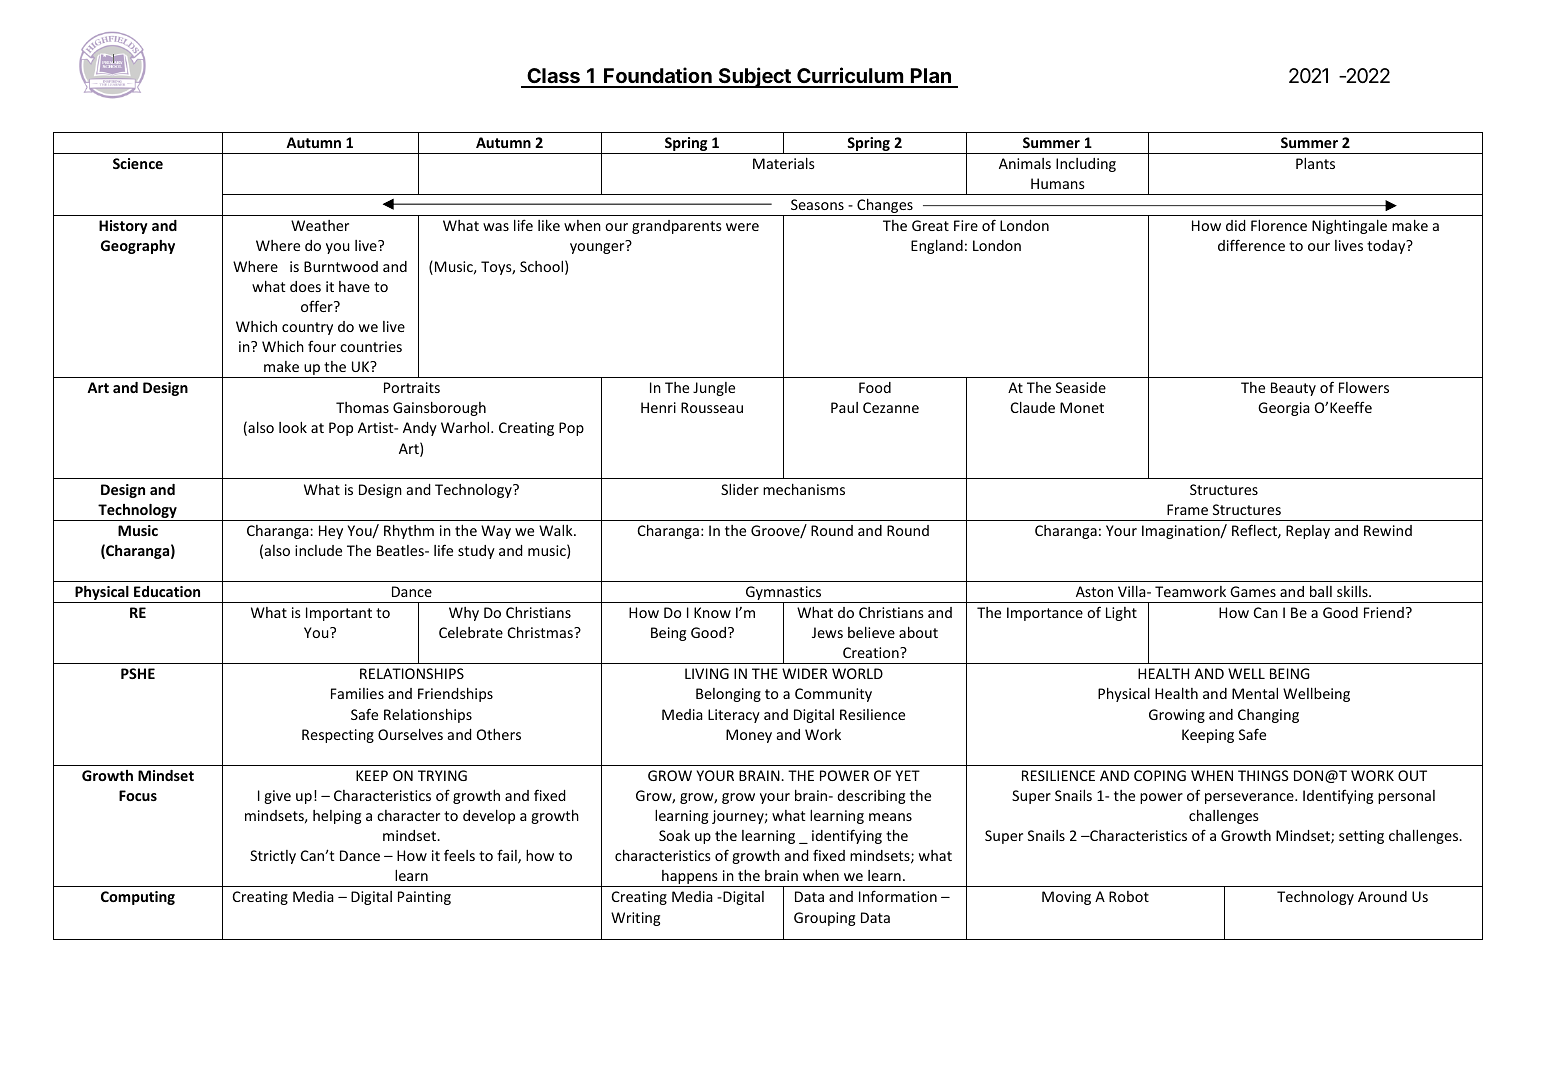 The height and width of the screenshot is (1090, 1542). What do you see at coordinates (712, 407) in the screenshot?
I see `Rousseau` at bounding box center [712, 407].
